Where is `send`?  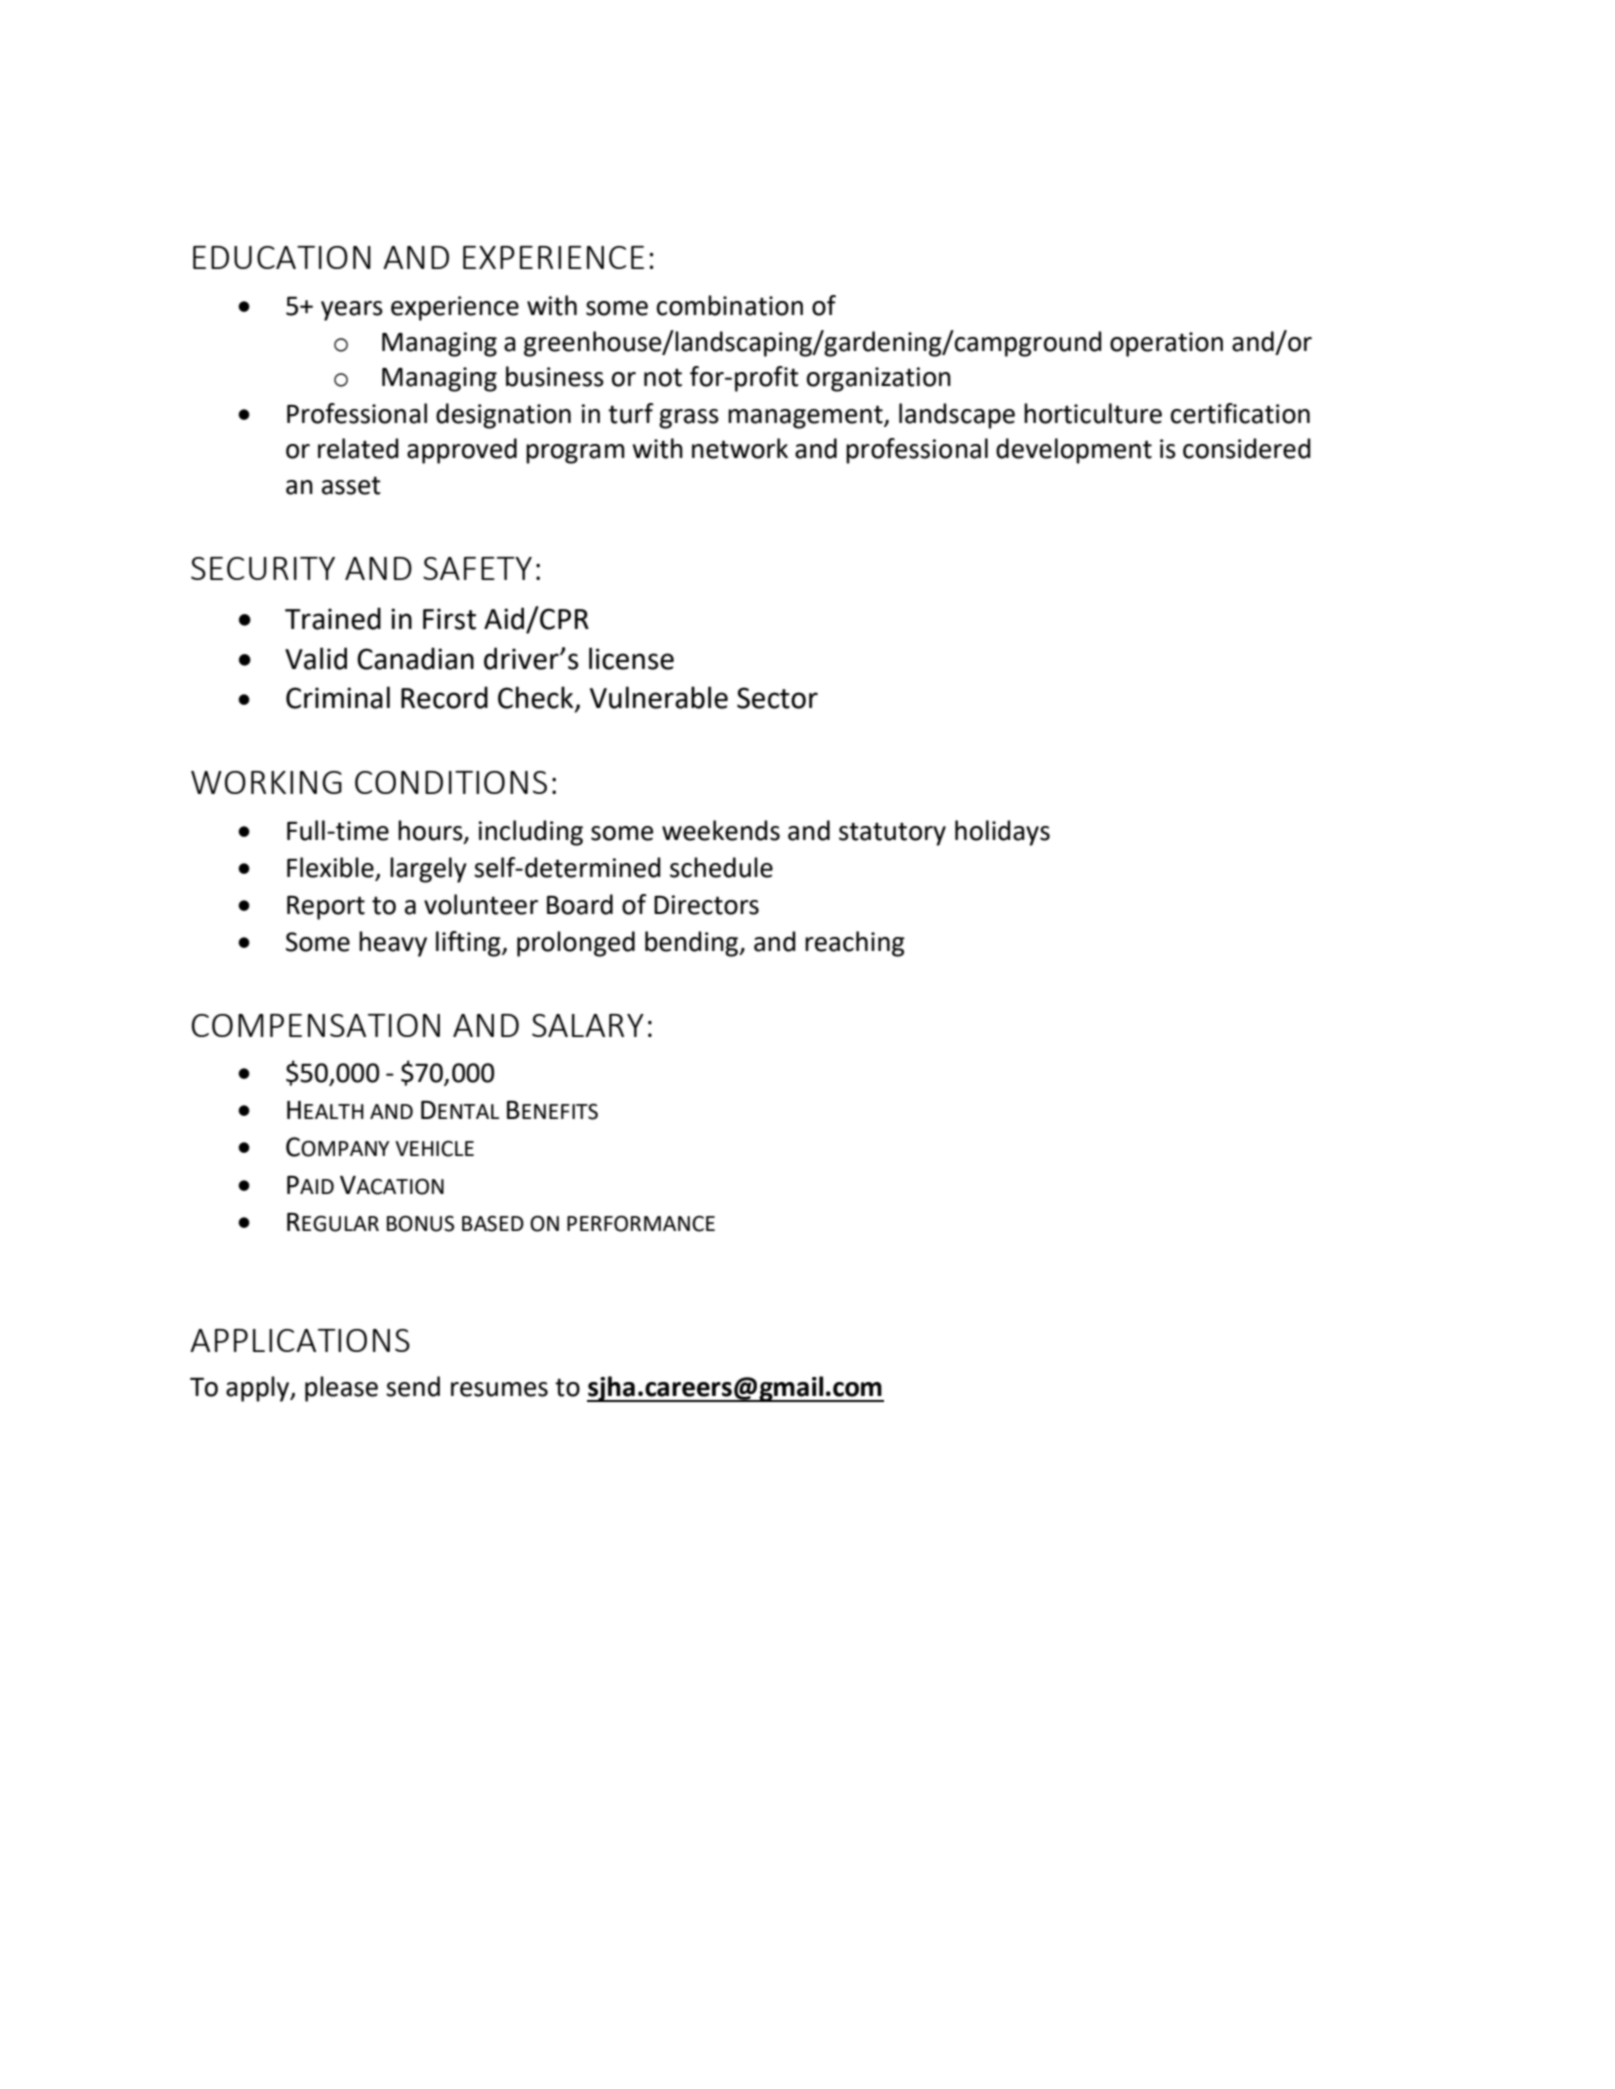 send is located at coordinates (413, 1386).
